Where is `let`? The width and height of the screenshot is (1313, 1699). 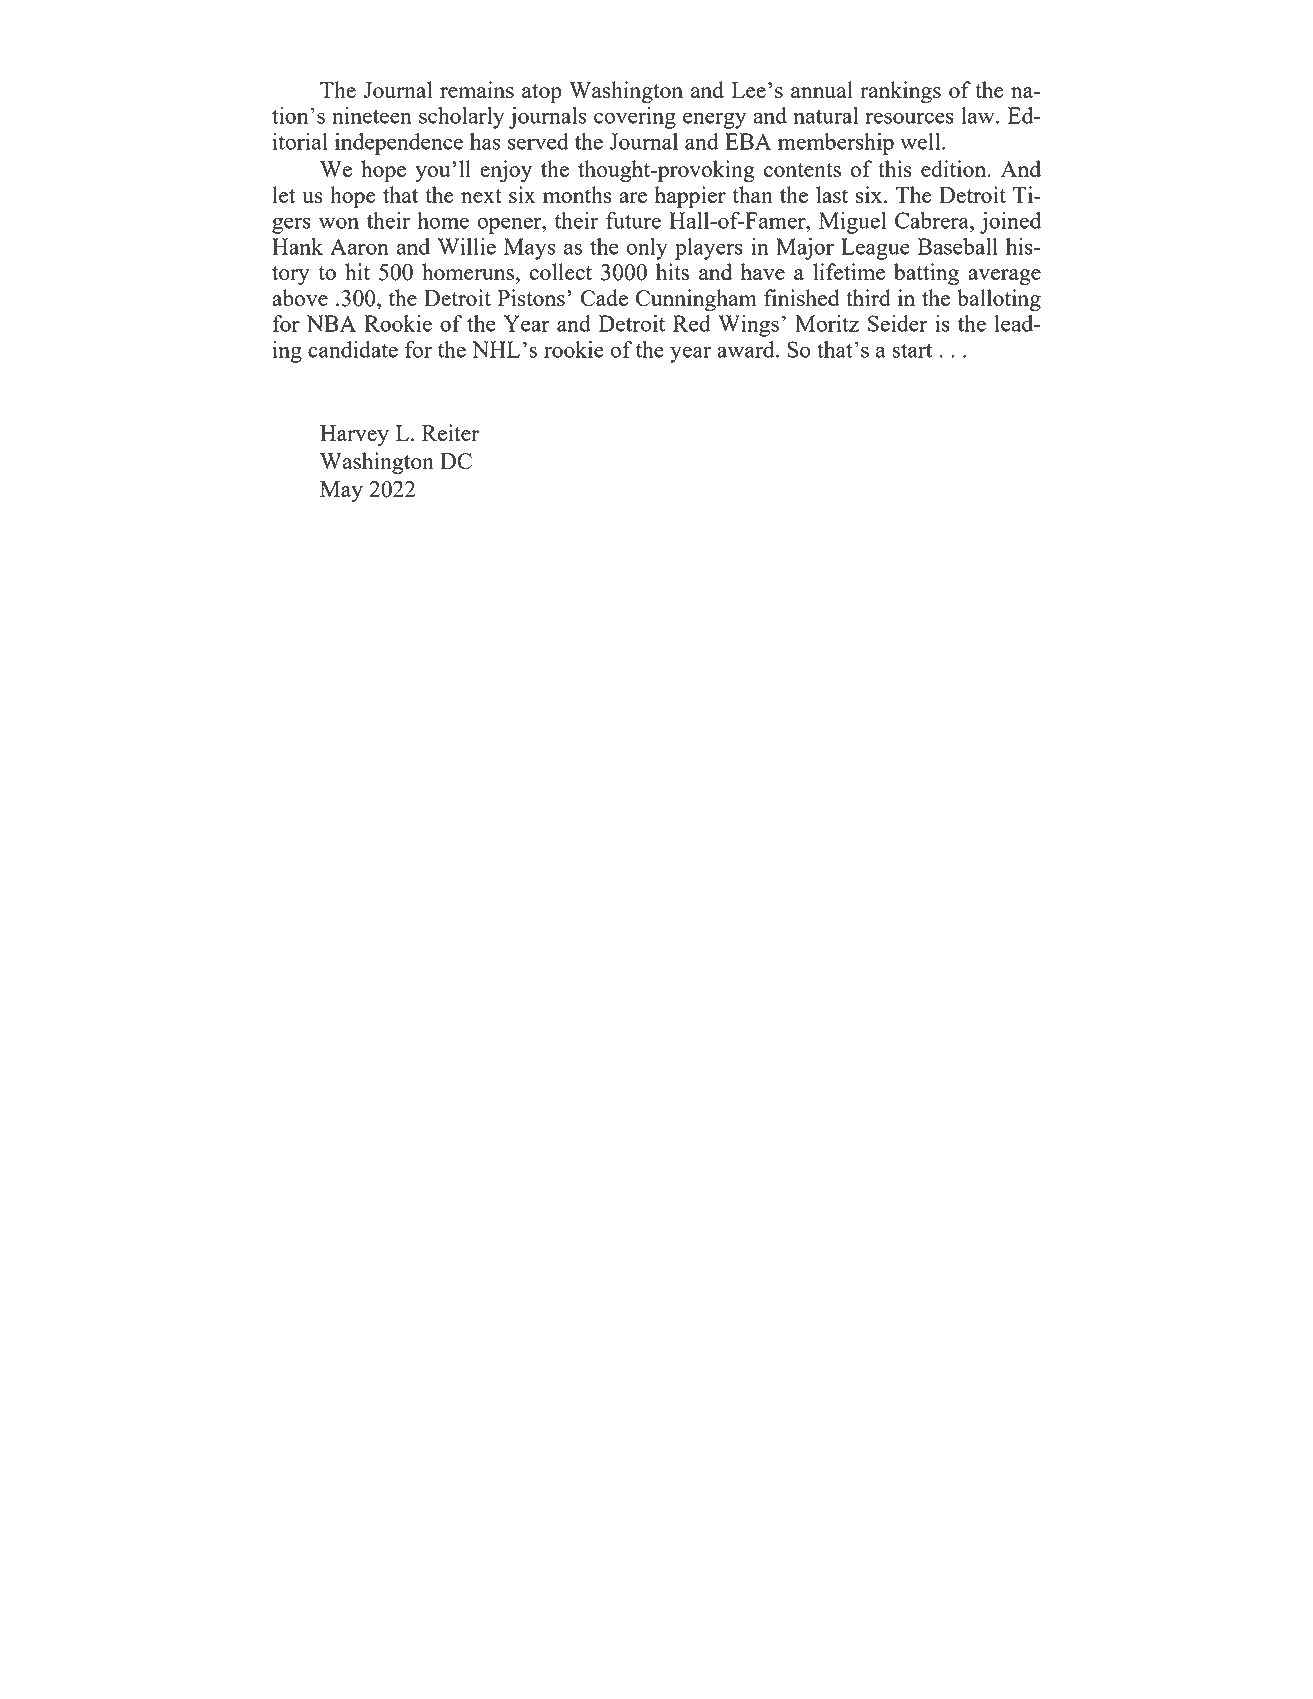
let is located at coordinates (284, 194).
